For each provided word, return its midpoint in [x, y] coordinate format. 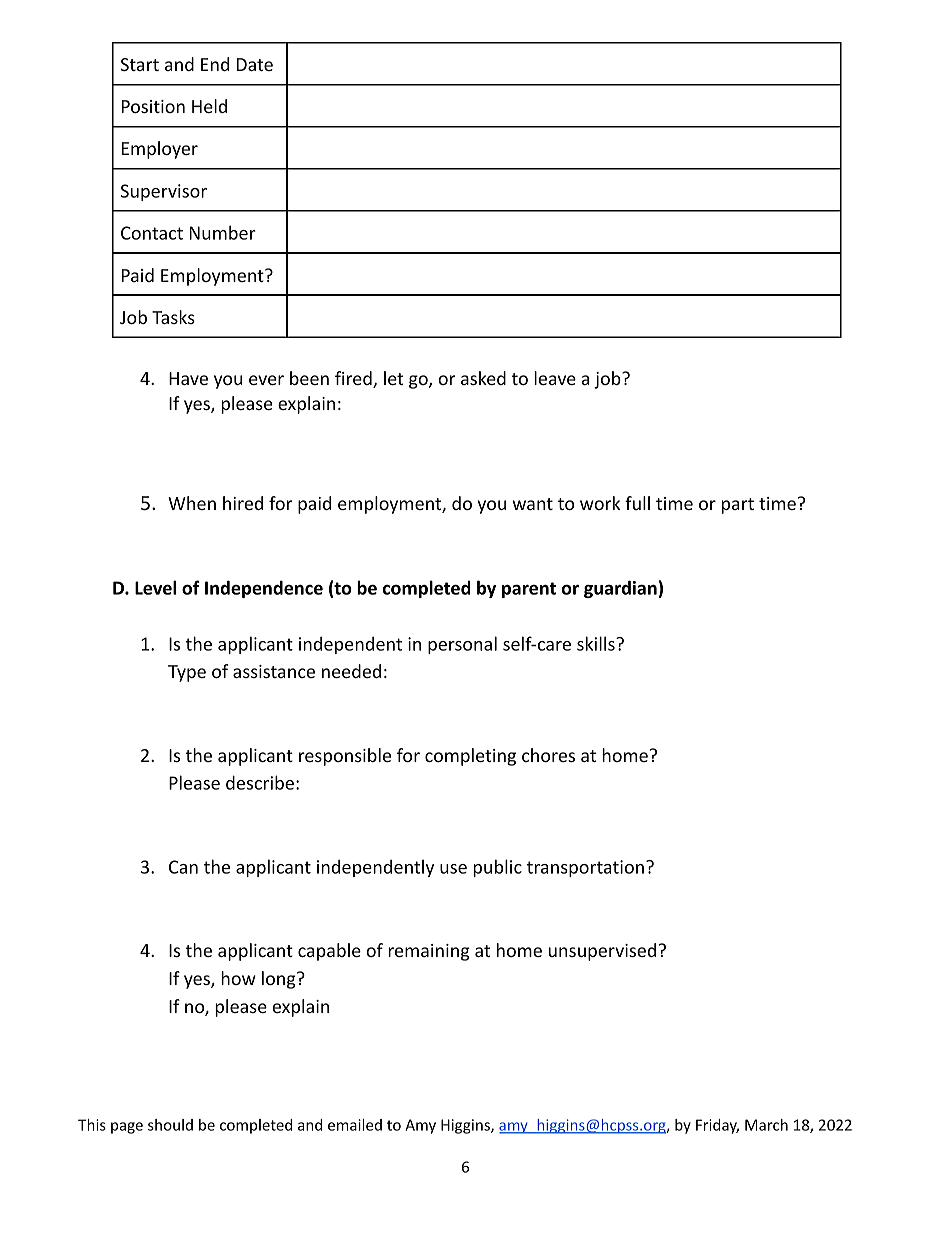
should [170, 1125]
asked [483, 378]
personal [462, 645]
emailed [355, 1125]
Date [255, 64]
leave [555, 378]
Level [155, 587]
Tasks [173, 317]
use [453, 869]
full [637, 503]
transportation [585, 868]
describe [260, 782]
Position [153, 106]
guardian [620, 589]
